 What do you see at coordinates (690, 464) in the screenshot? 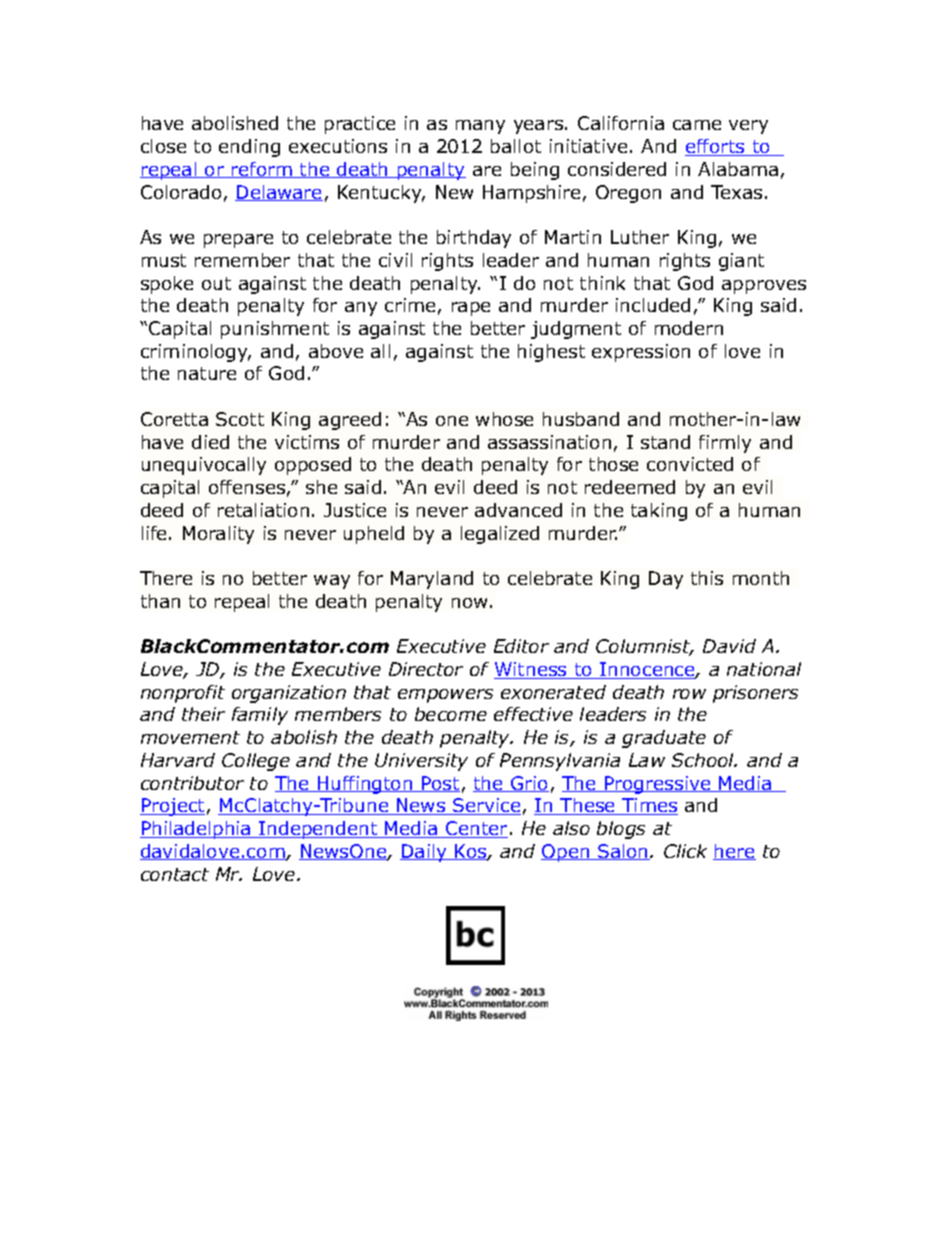
I see `convicted` at bounding box center [690, 464].
